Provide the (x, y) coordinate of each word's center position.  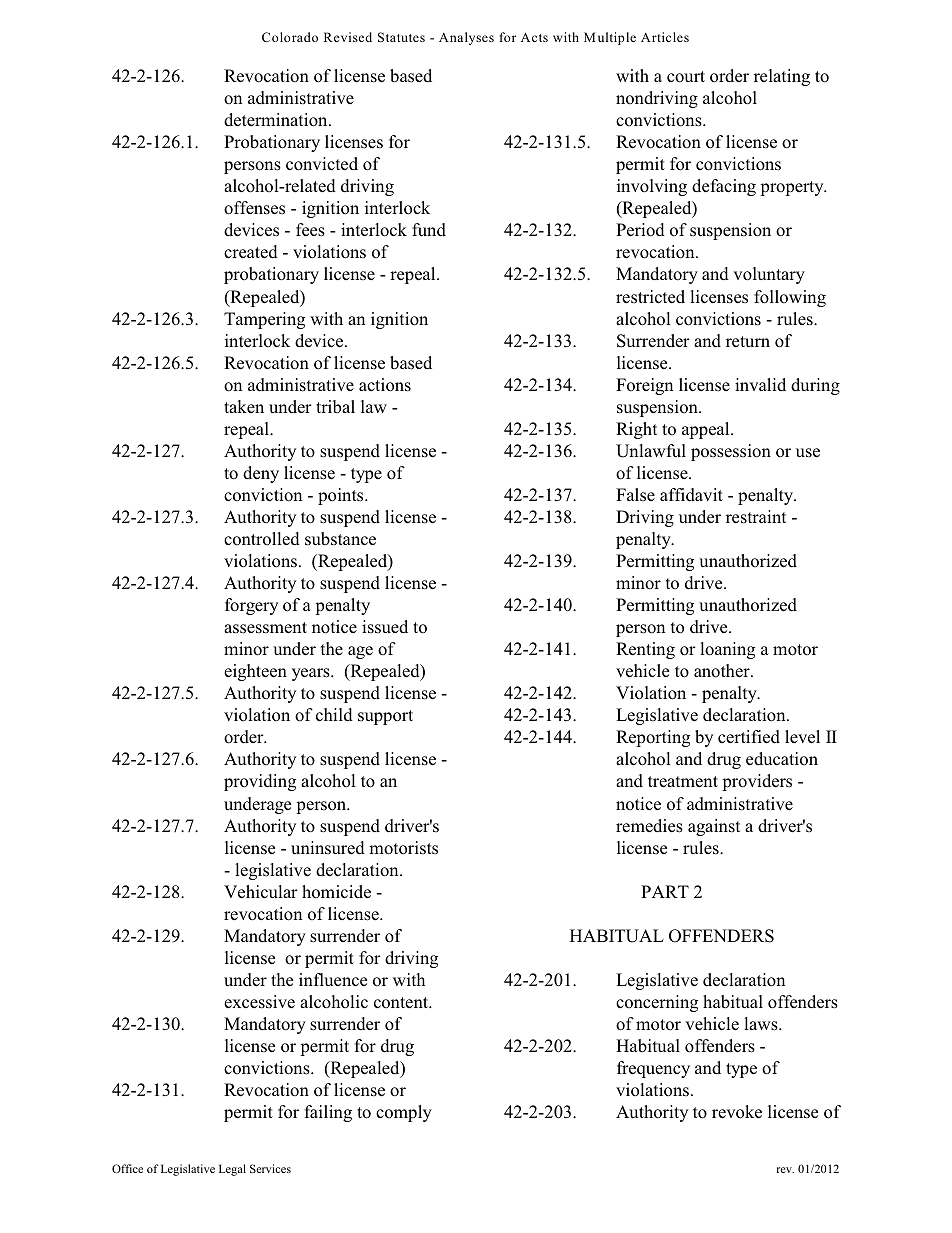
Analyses (466, 38)
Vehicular (261, 892)
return (748, 341)
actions (385, 385)
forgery (251, 606)
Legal (232, 1170)
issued (385, 627)
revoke (737, 1112)
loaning (727, 650)
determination (277, 120)
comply (404, 1113)
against (714, 827)
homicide (336, 892)
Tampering (264, 320)
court (686, 77)
